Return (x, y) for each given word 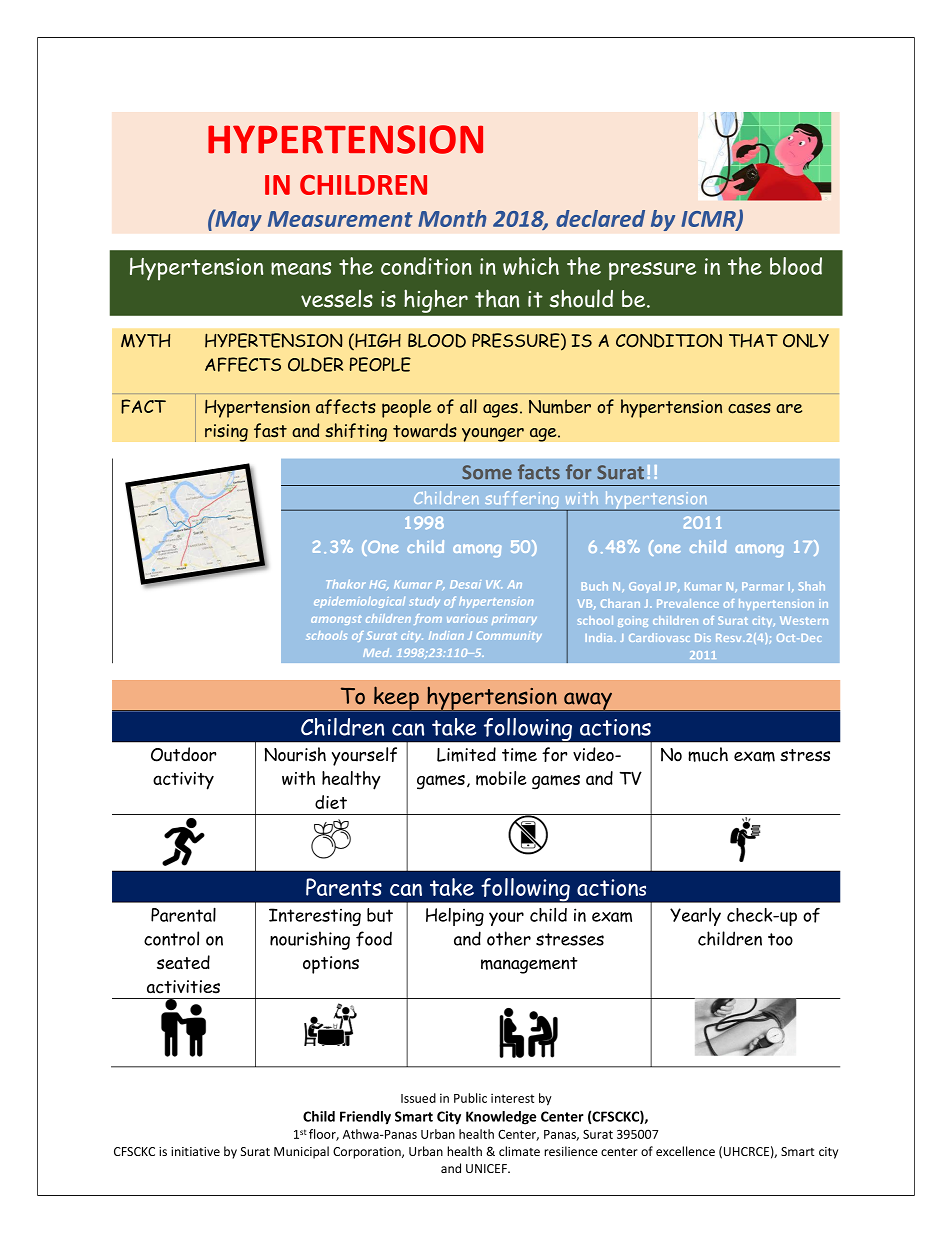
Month (452, 218)
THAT (753, 341)
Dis (703, 637)
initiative (195, 1151)
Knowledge (501, 1118)
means (301, 269)
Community (509, 636)
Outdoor (183, 754)
